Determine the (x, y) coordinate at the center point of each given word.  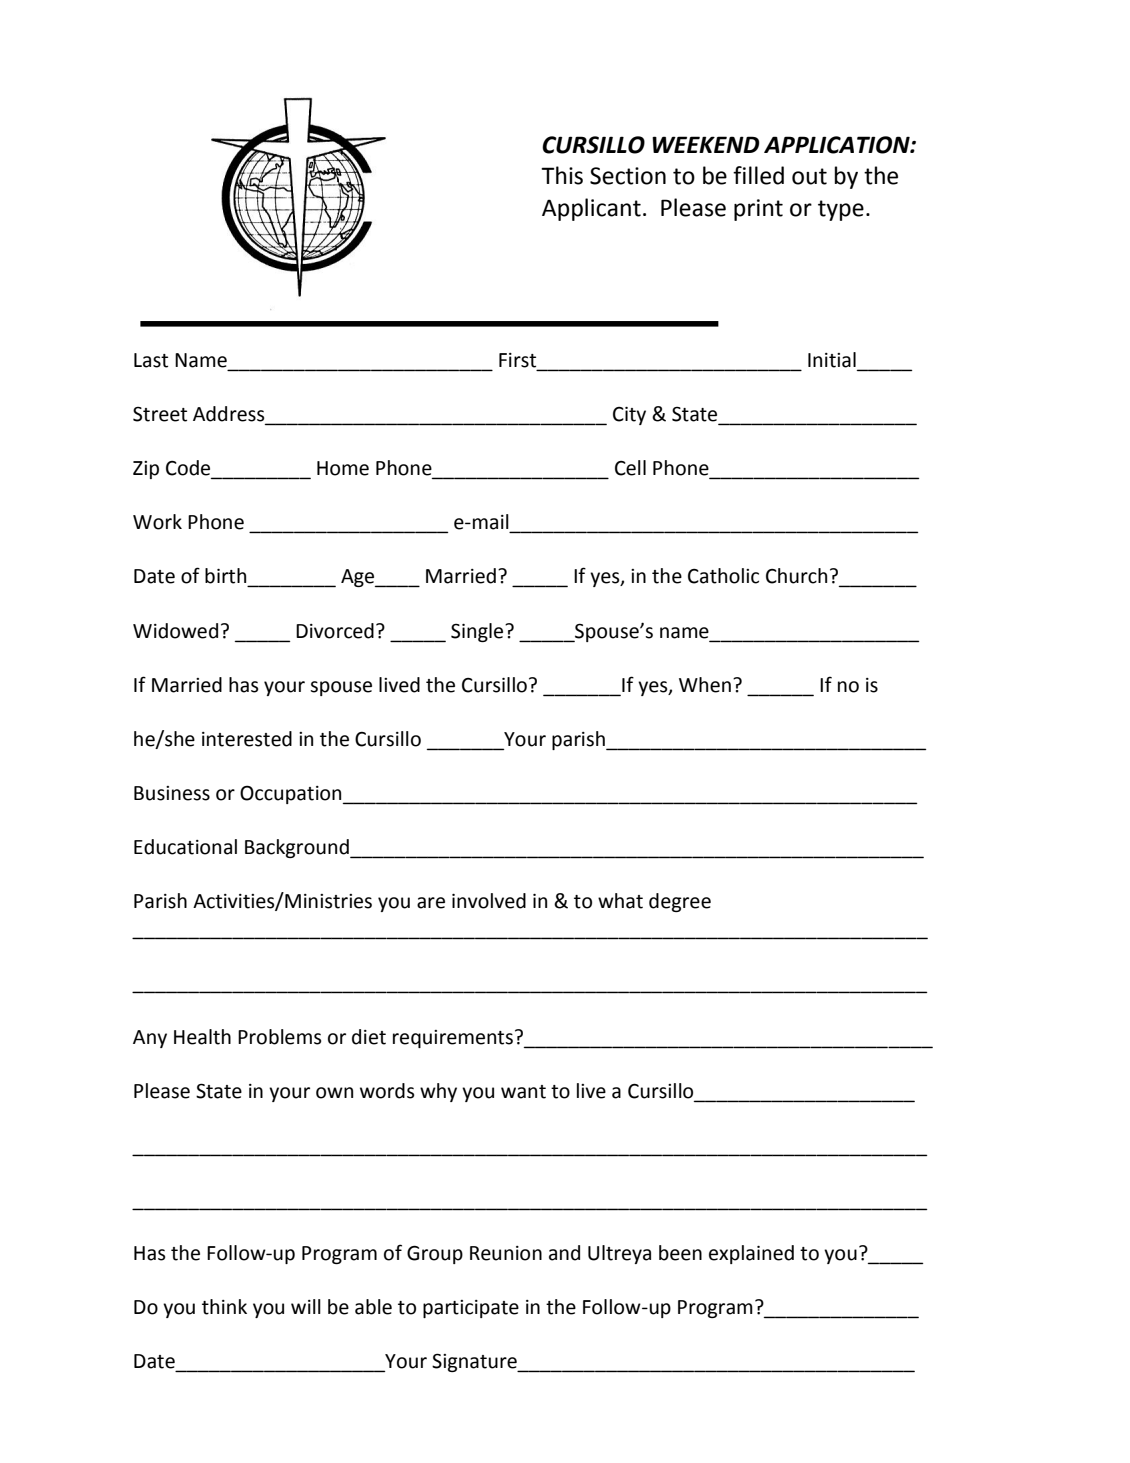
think (224, 1307)
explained (751, 1254)
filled (758, 175)
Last (151, 360)
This (562, 175)
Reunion (506, 1253)
